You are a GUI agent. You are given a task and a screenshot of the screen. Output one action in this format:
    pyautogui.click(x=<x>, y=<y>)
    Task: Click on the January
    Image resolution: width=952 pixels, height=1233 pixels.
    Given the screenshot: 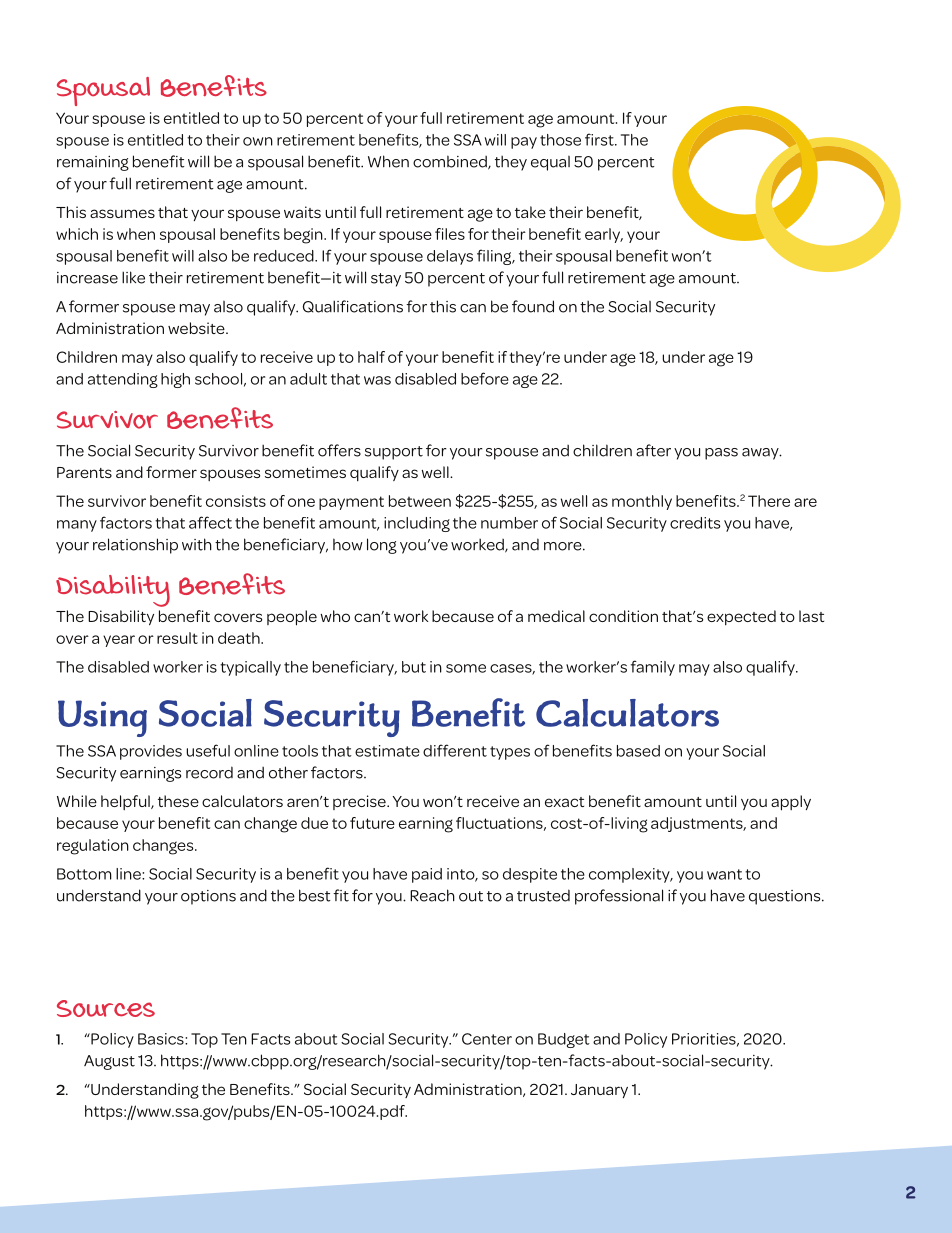 What is the action you would take?
    pyautogui.click(x=599, y=1091)
